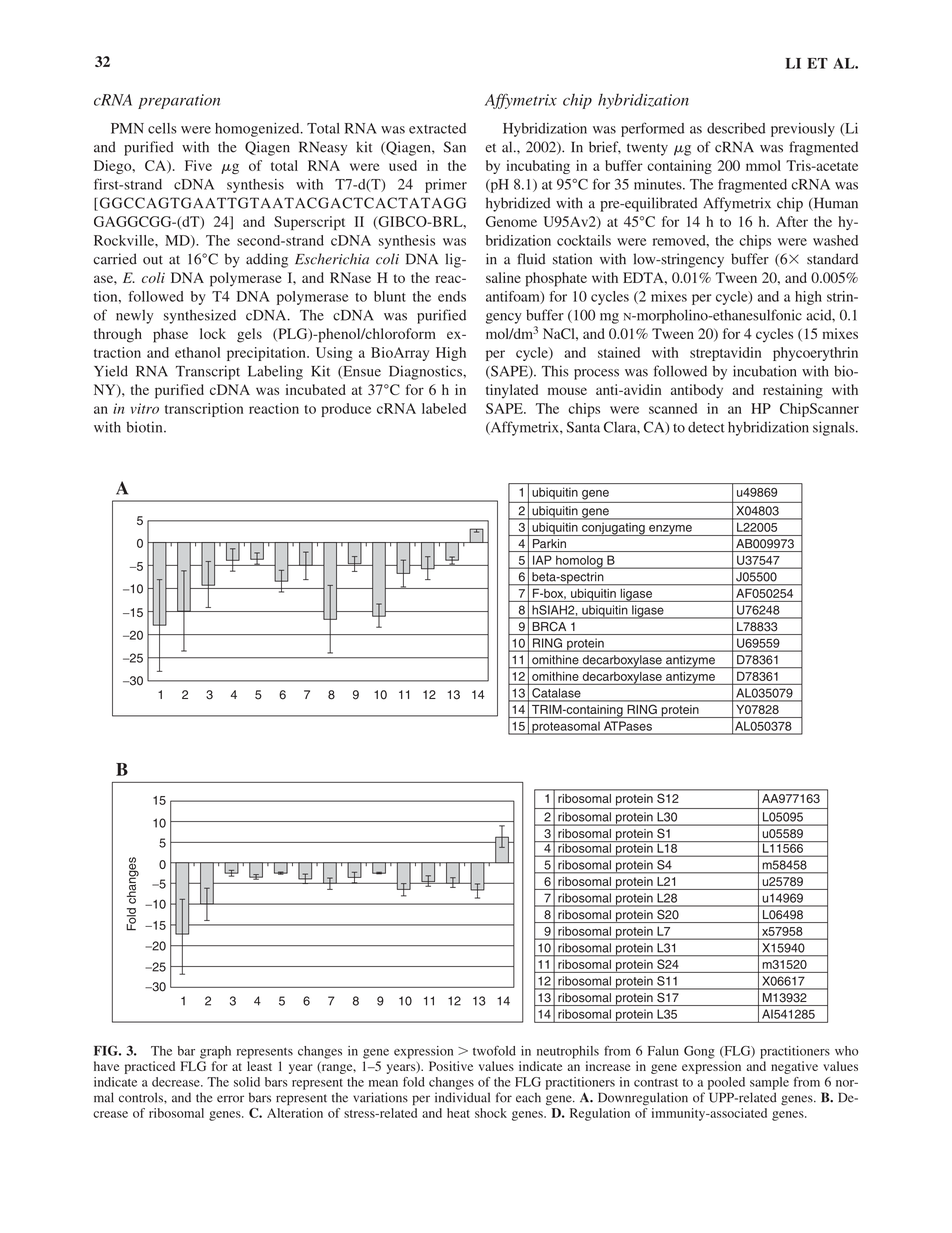 The width and height of the image is (952, 1233). What do you see at coordinates (446, 186) in the image?
I see `primer` at bounding box center [446, 186].
